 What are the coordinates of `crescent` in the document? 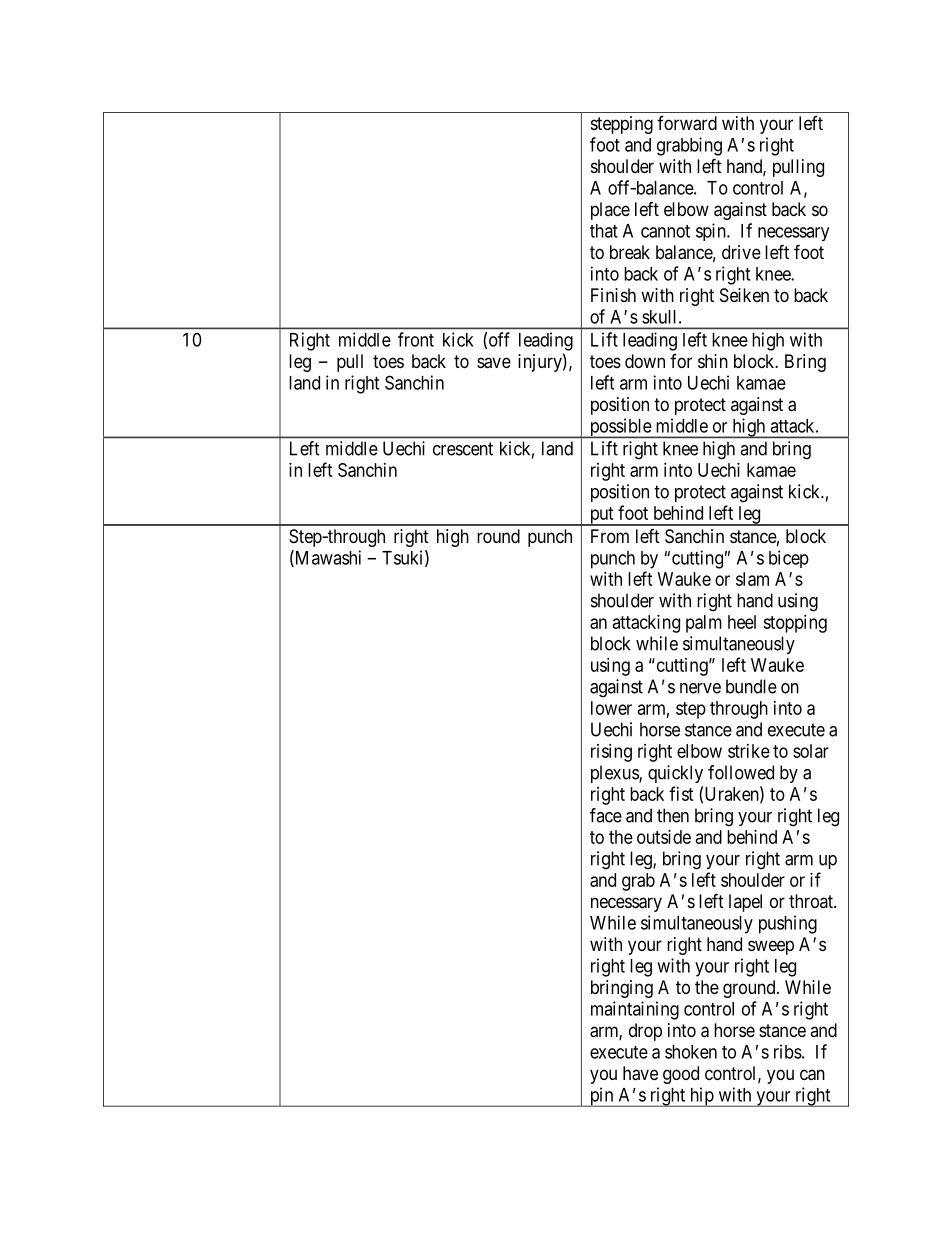 It's located at (463, 449).
